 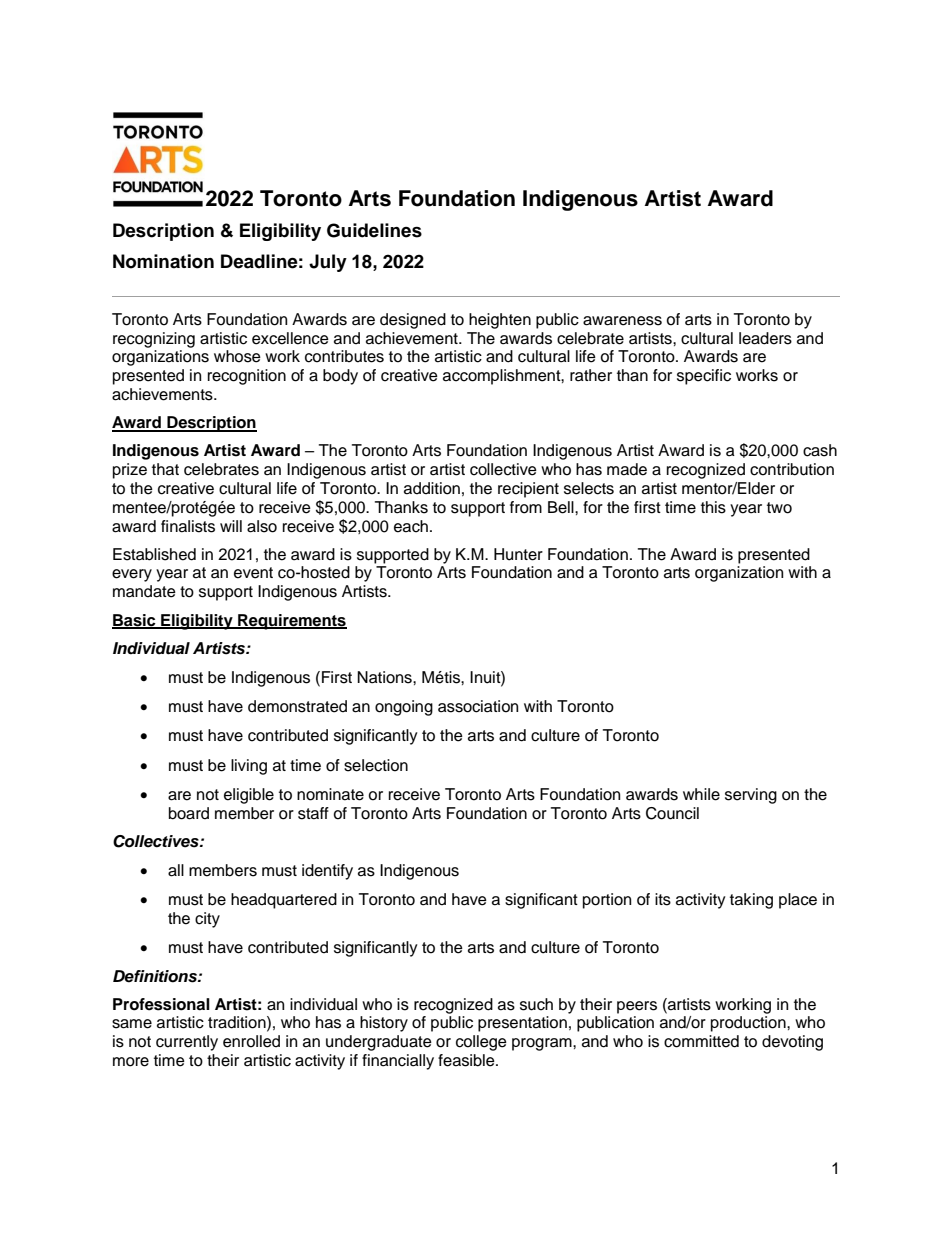 What do you see at coordinates (751, 796) in the screenshot?
I see `serving` at bounding box center [751, 796].
